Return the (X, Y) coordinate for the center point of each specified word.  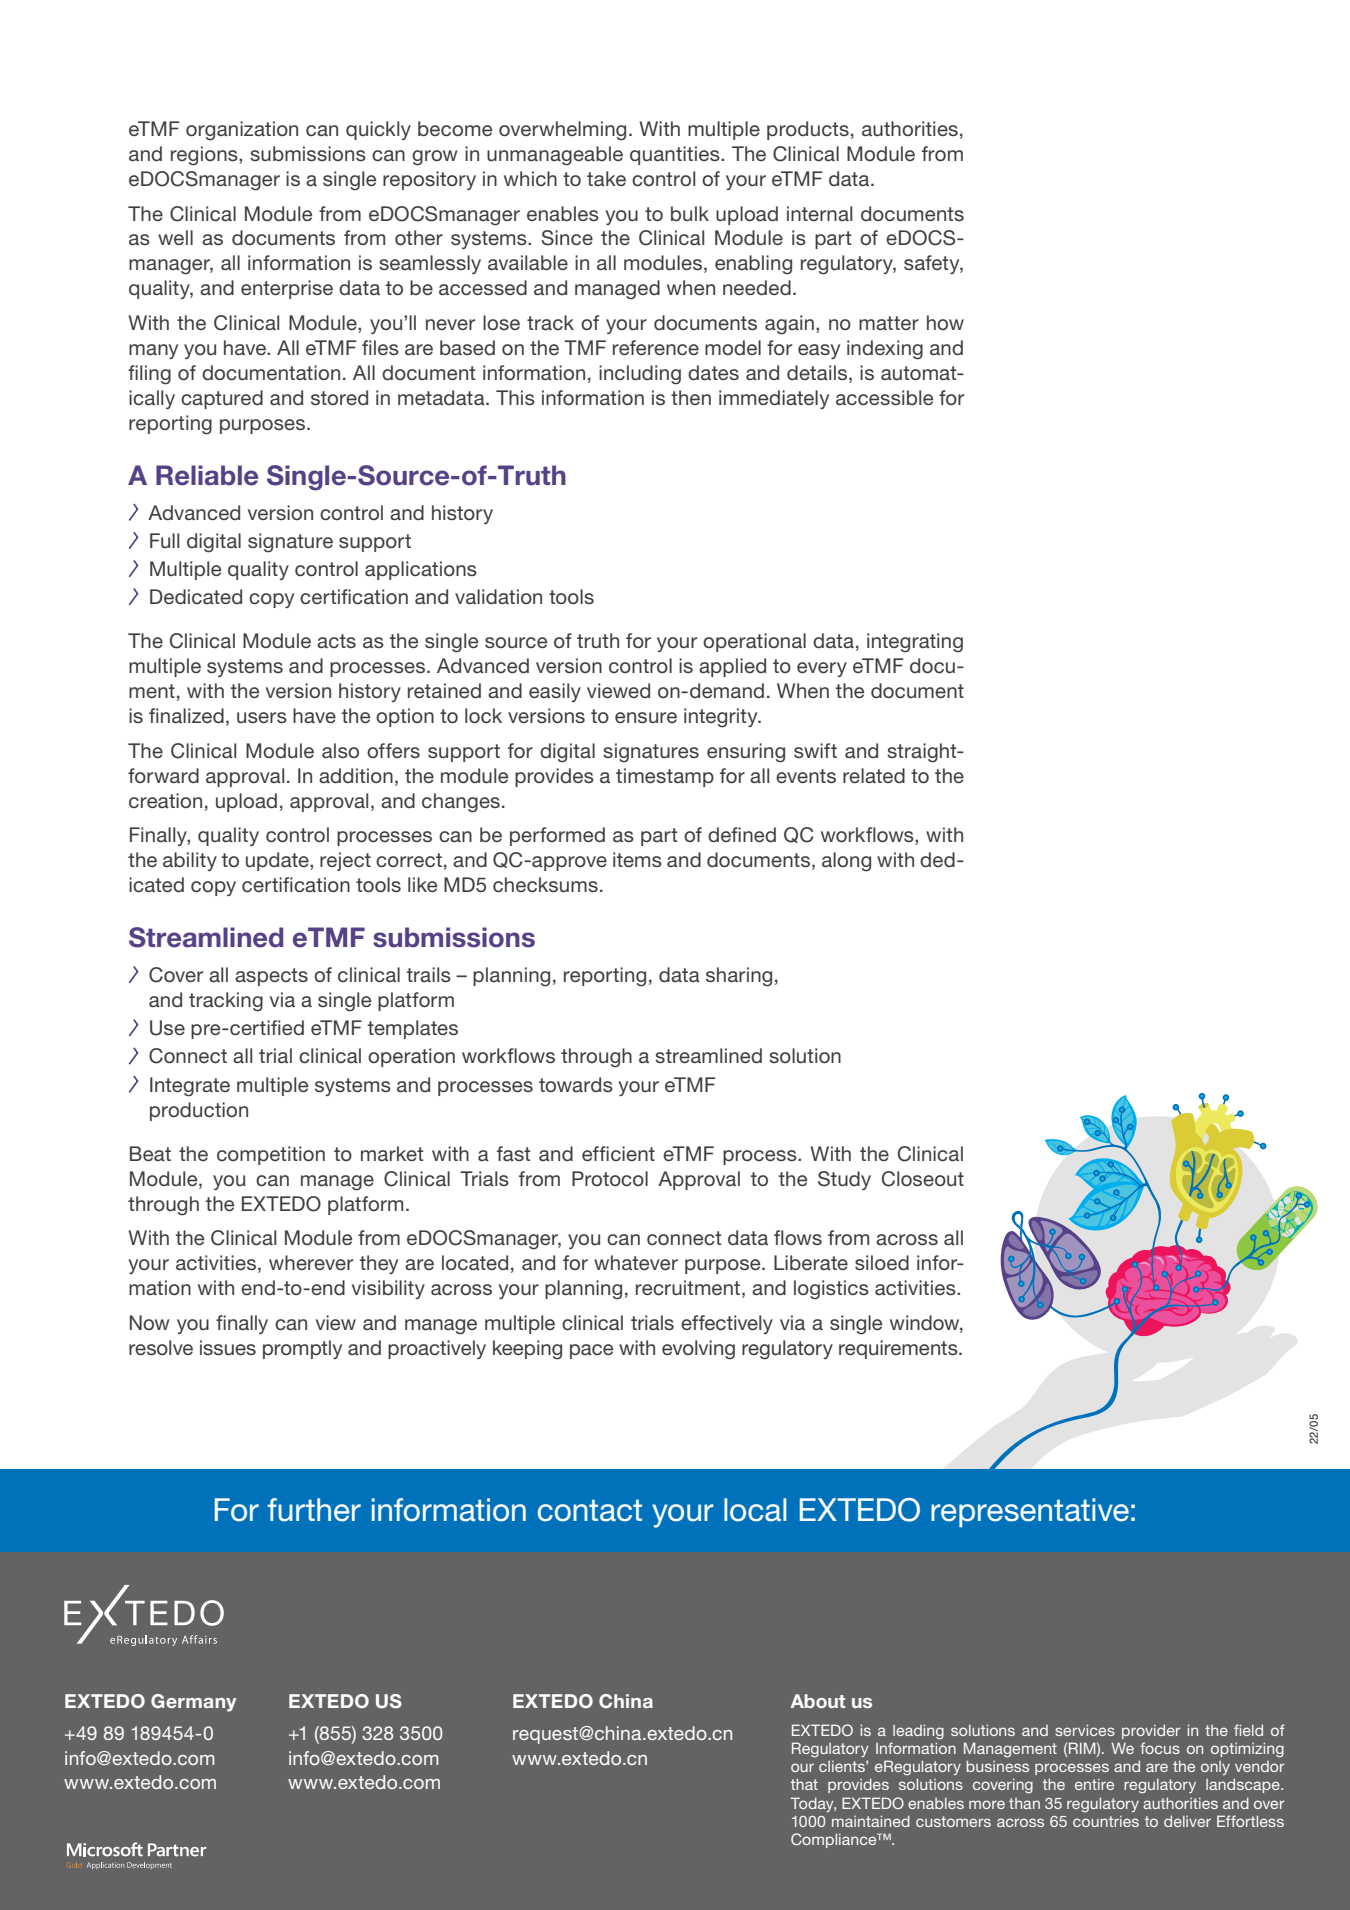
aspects (271, 977)
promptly (302, 1349)
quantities (676, 155)
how (945, 322)
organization (242, 131)
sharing (739, 977)
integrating (915, 643)
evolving (698, 1350)
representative (1030, 1512)
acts (336, 641)
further (314, 1510)
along (846, 862)
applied (732, 667)
